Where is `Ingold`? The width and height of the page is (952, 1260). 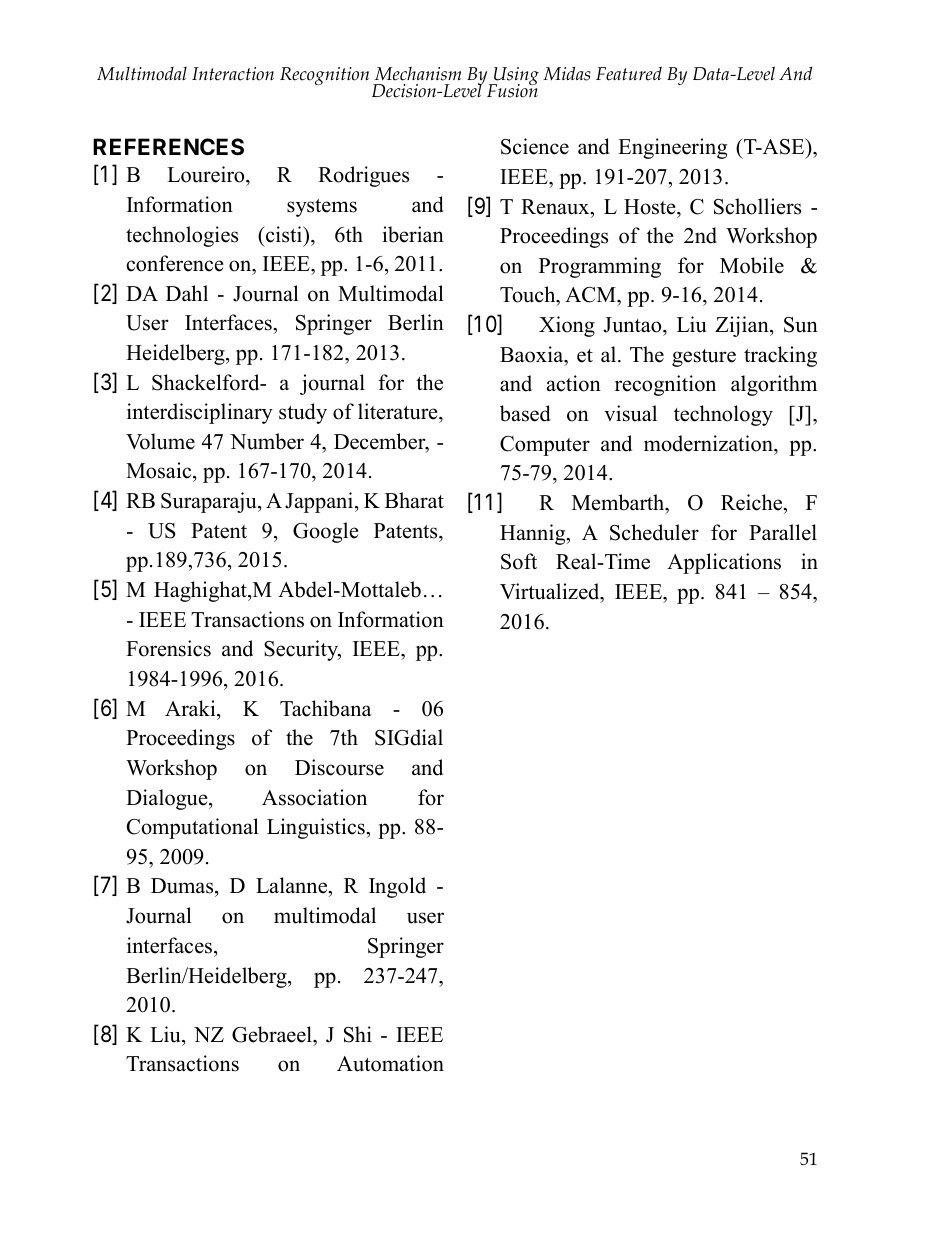 Ingold is located at coordinates (397, 887).
